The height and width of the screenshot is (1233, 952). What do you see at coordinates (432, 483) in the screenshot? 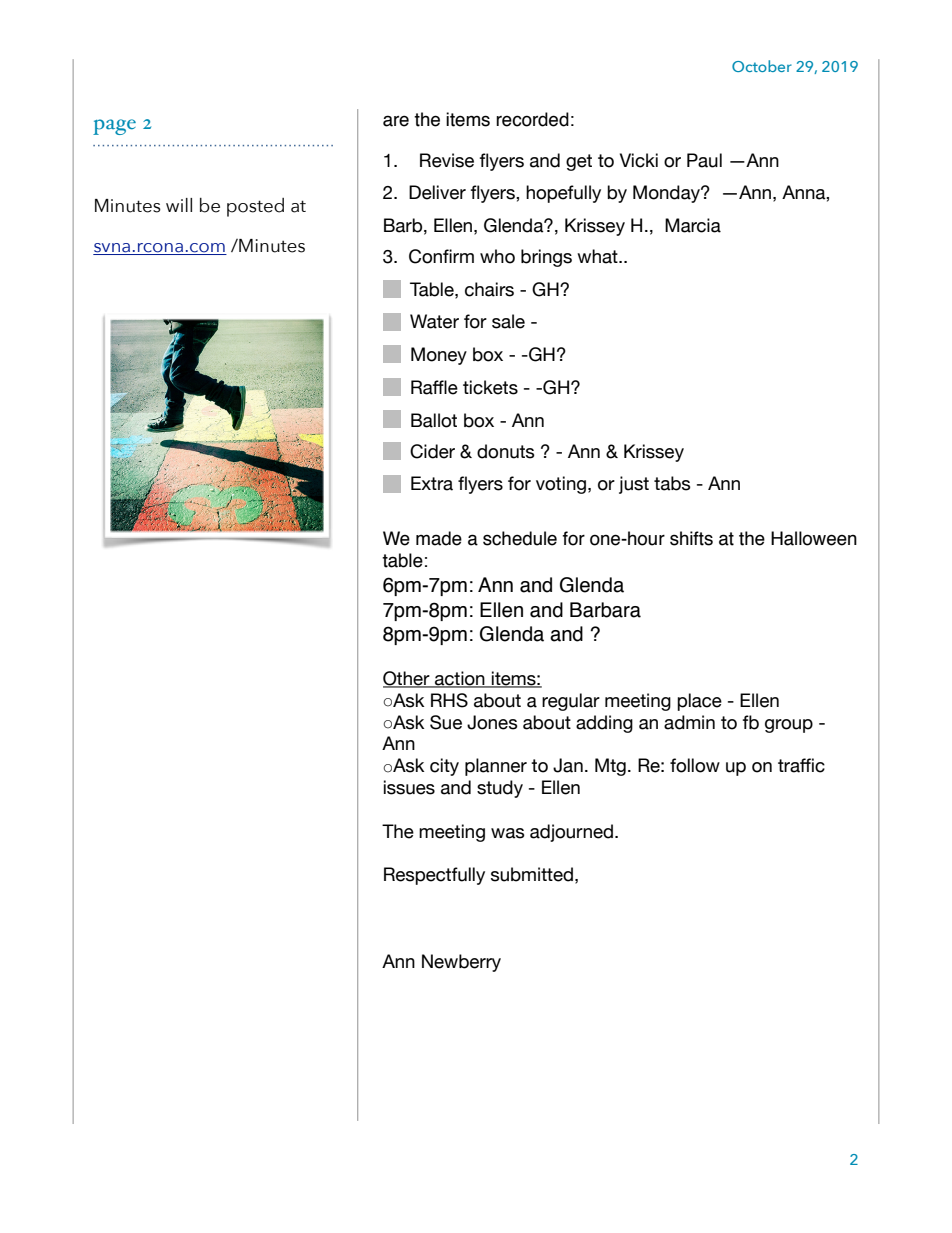
I see `Extra` at bounding box center [432, 483].
